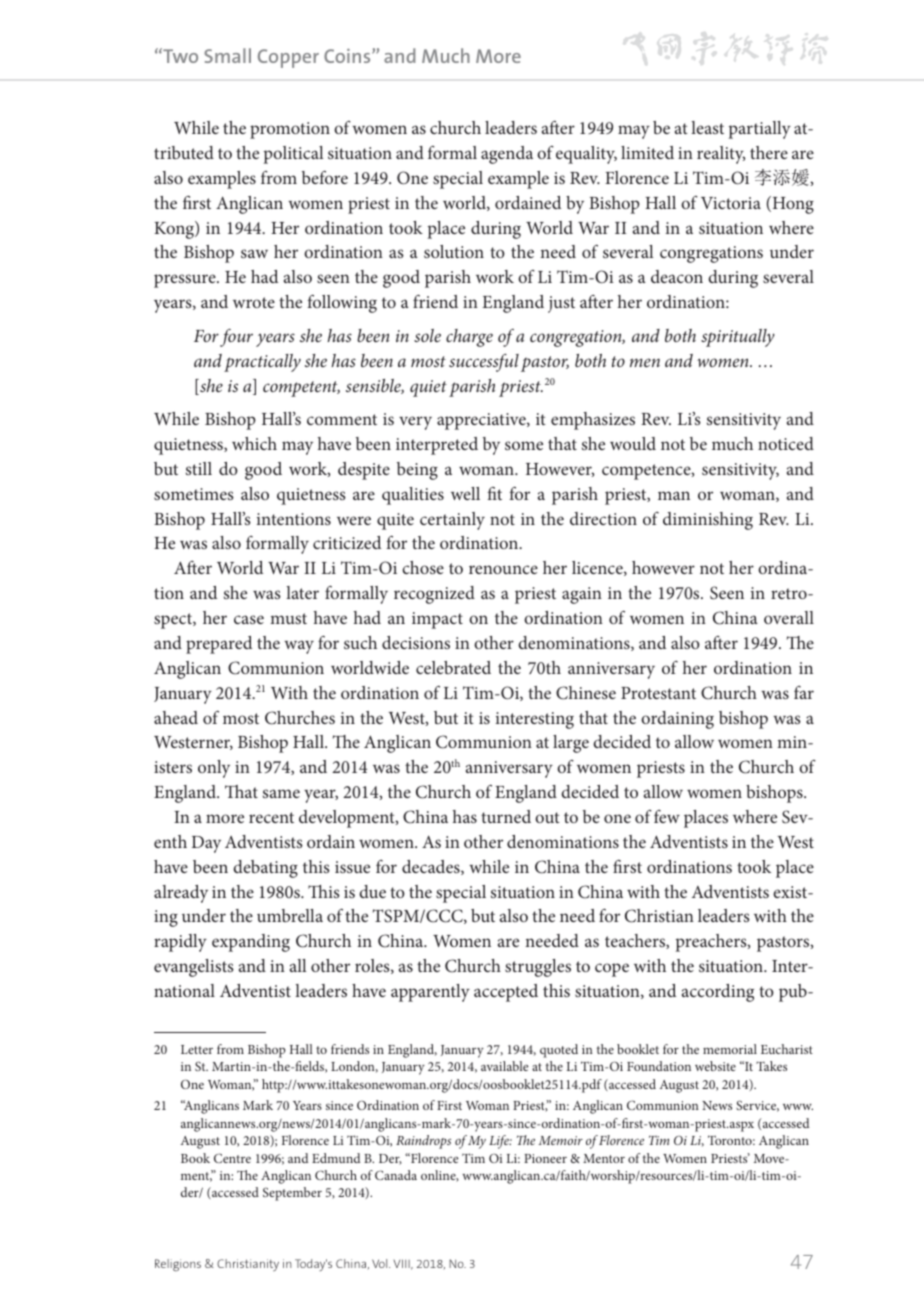  Describe the element at coordinates (789, 617) in the page. I see `overall` at that location.
